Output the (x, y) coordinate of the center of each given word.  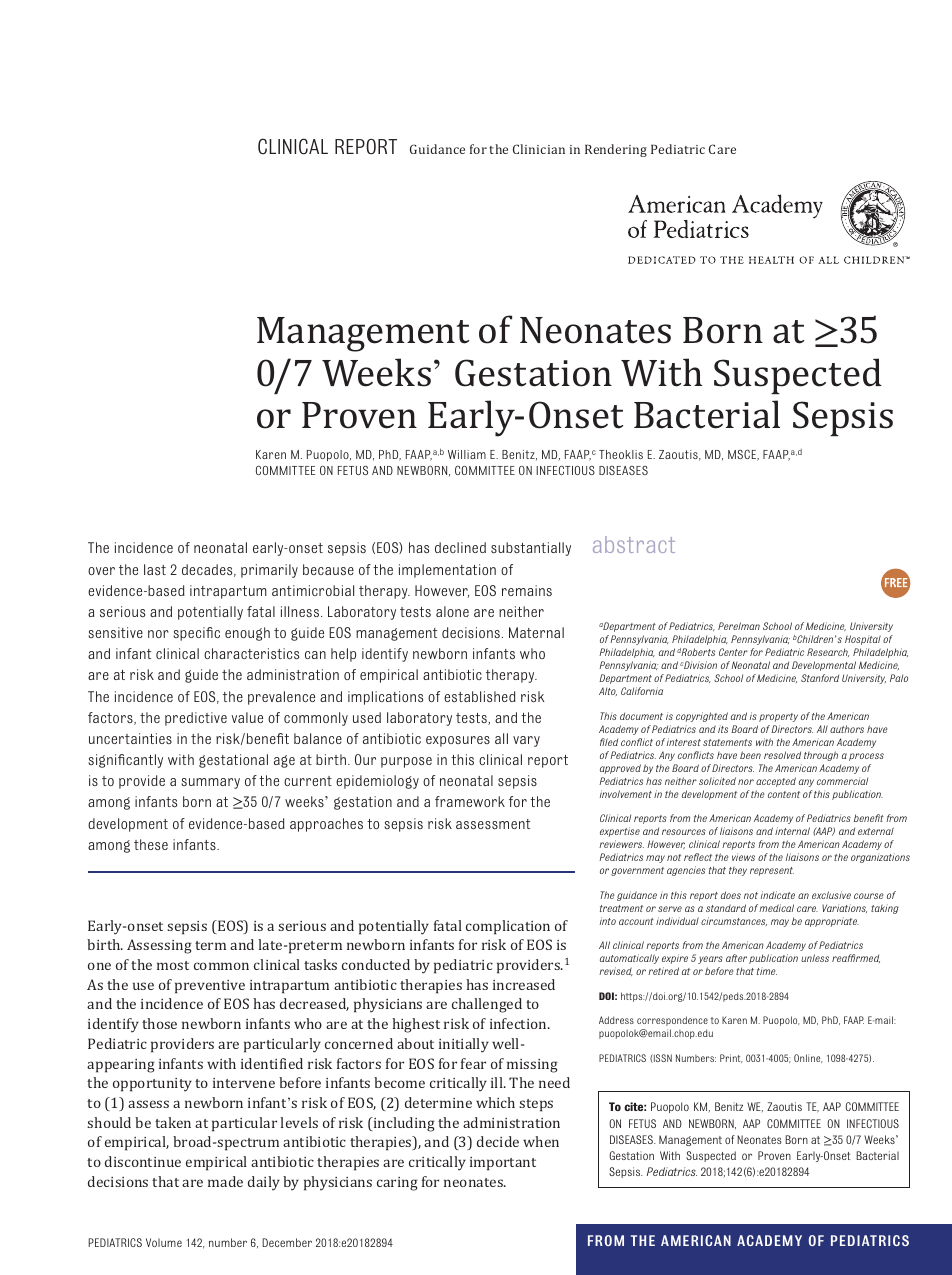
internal (792, 831)
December (287, 1242)
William (467, 454)
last (155, 569)
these (151, 844)
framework (470, 801)
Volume (164, 1242)
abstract (634, 544)
